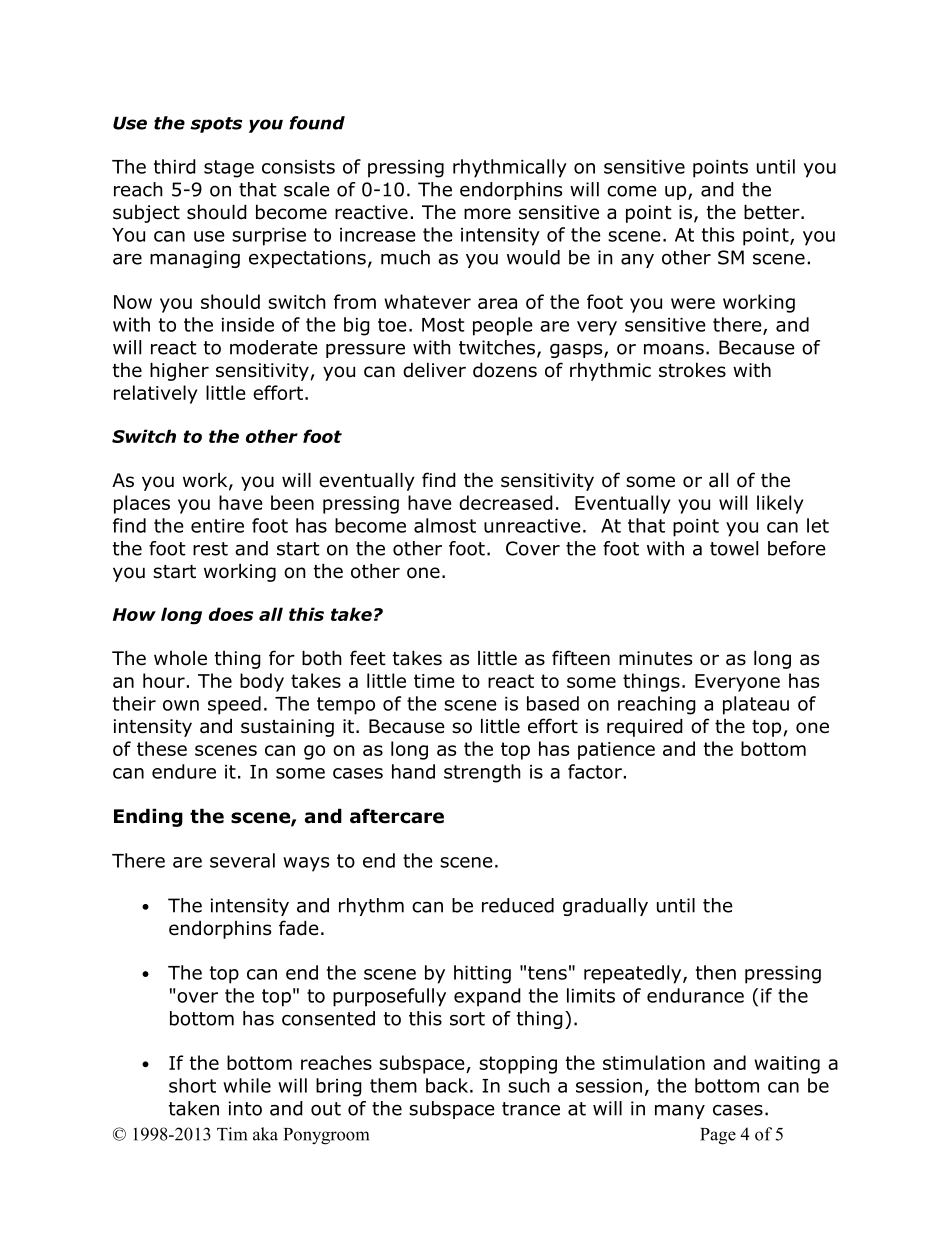 This screenshot has width=952, height=1233. I want to click on more, so click(487, 214).
